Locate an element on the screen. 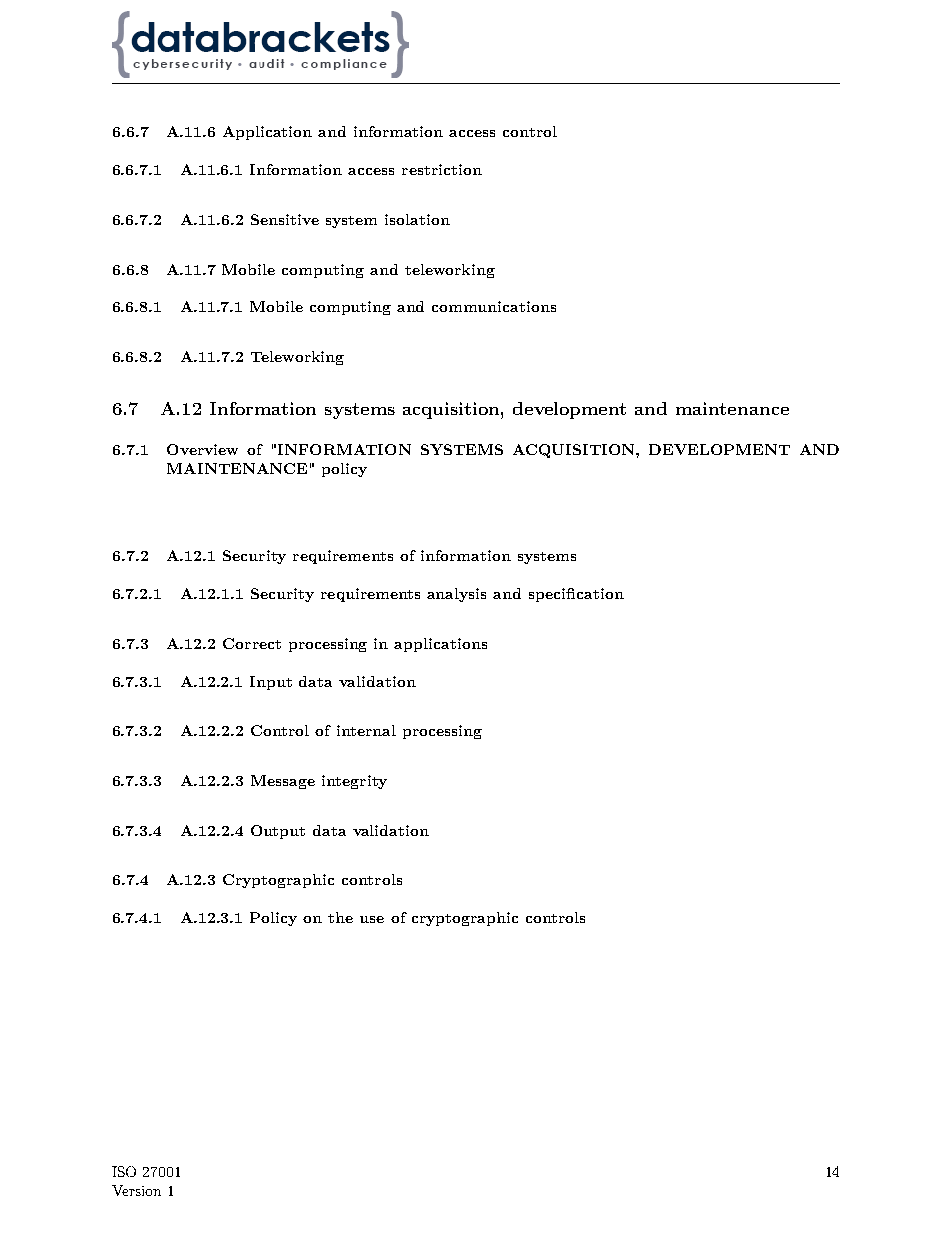 This screenshot has width=952, height=1233. restriction is located at coordinates (442, 169).
